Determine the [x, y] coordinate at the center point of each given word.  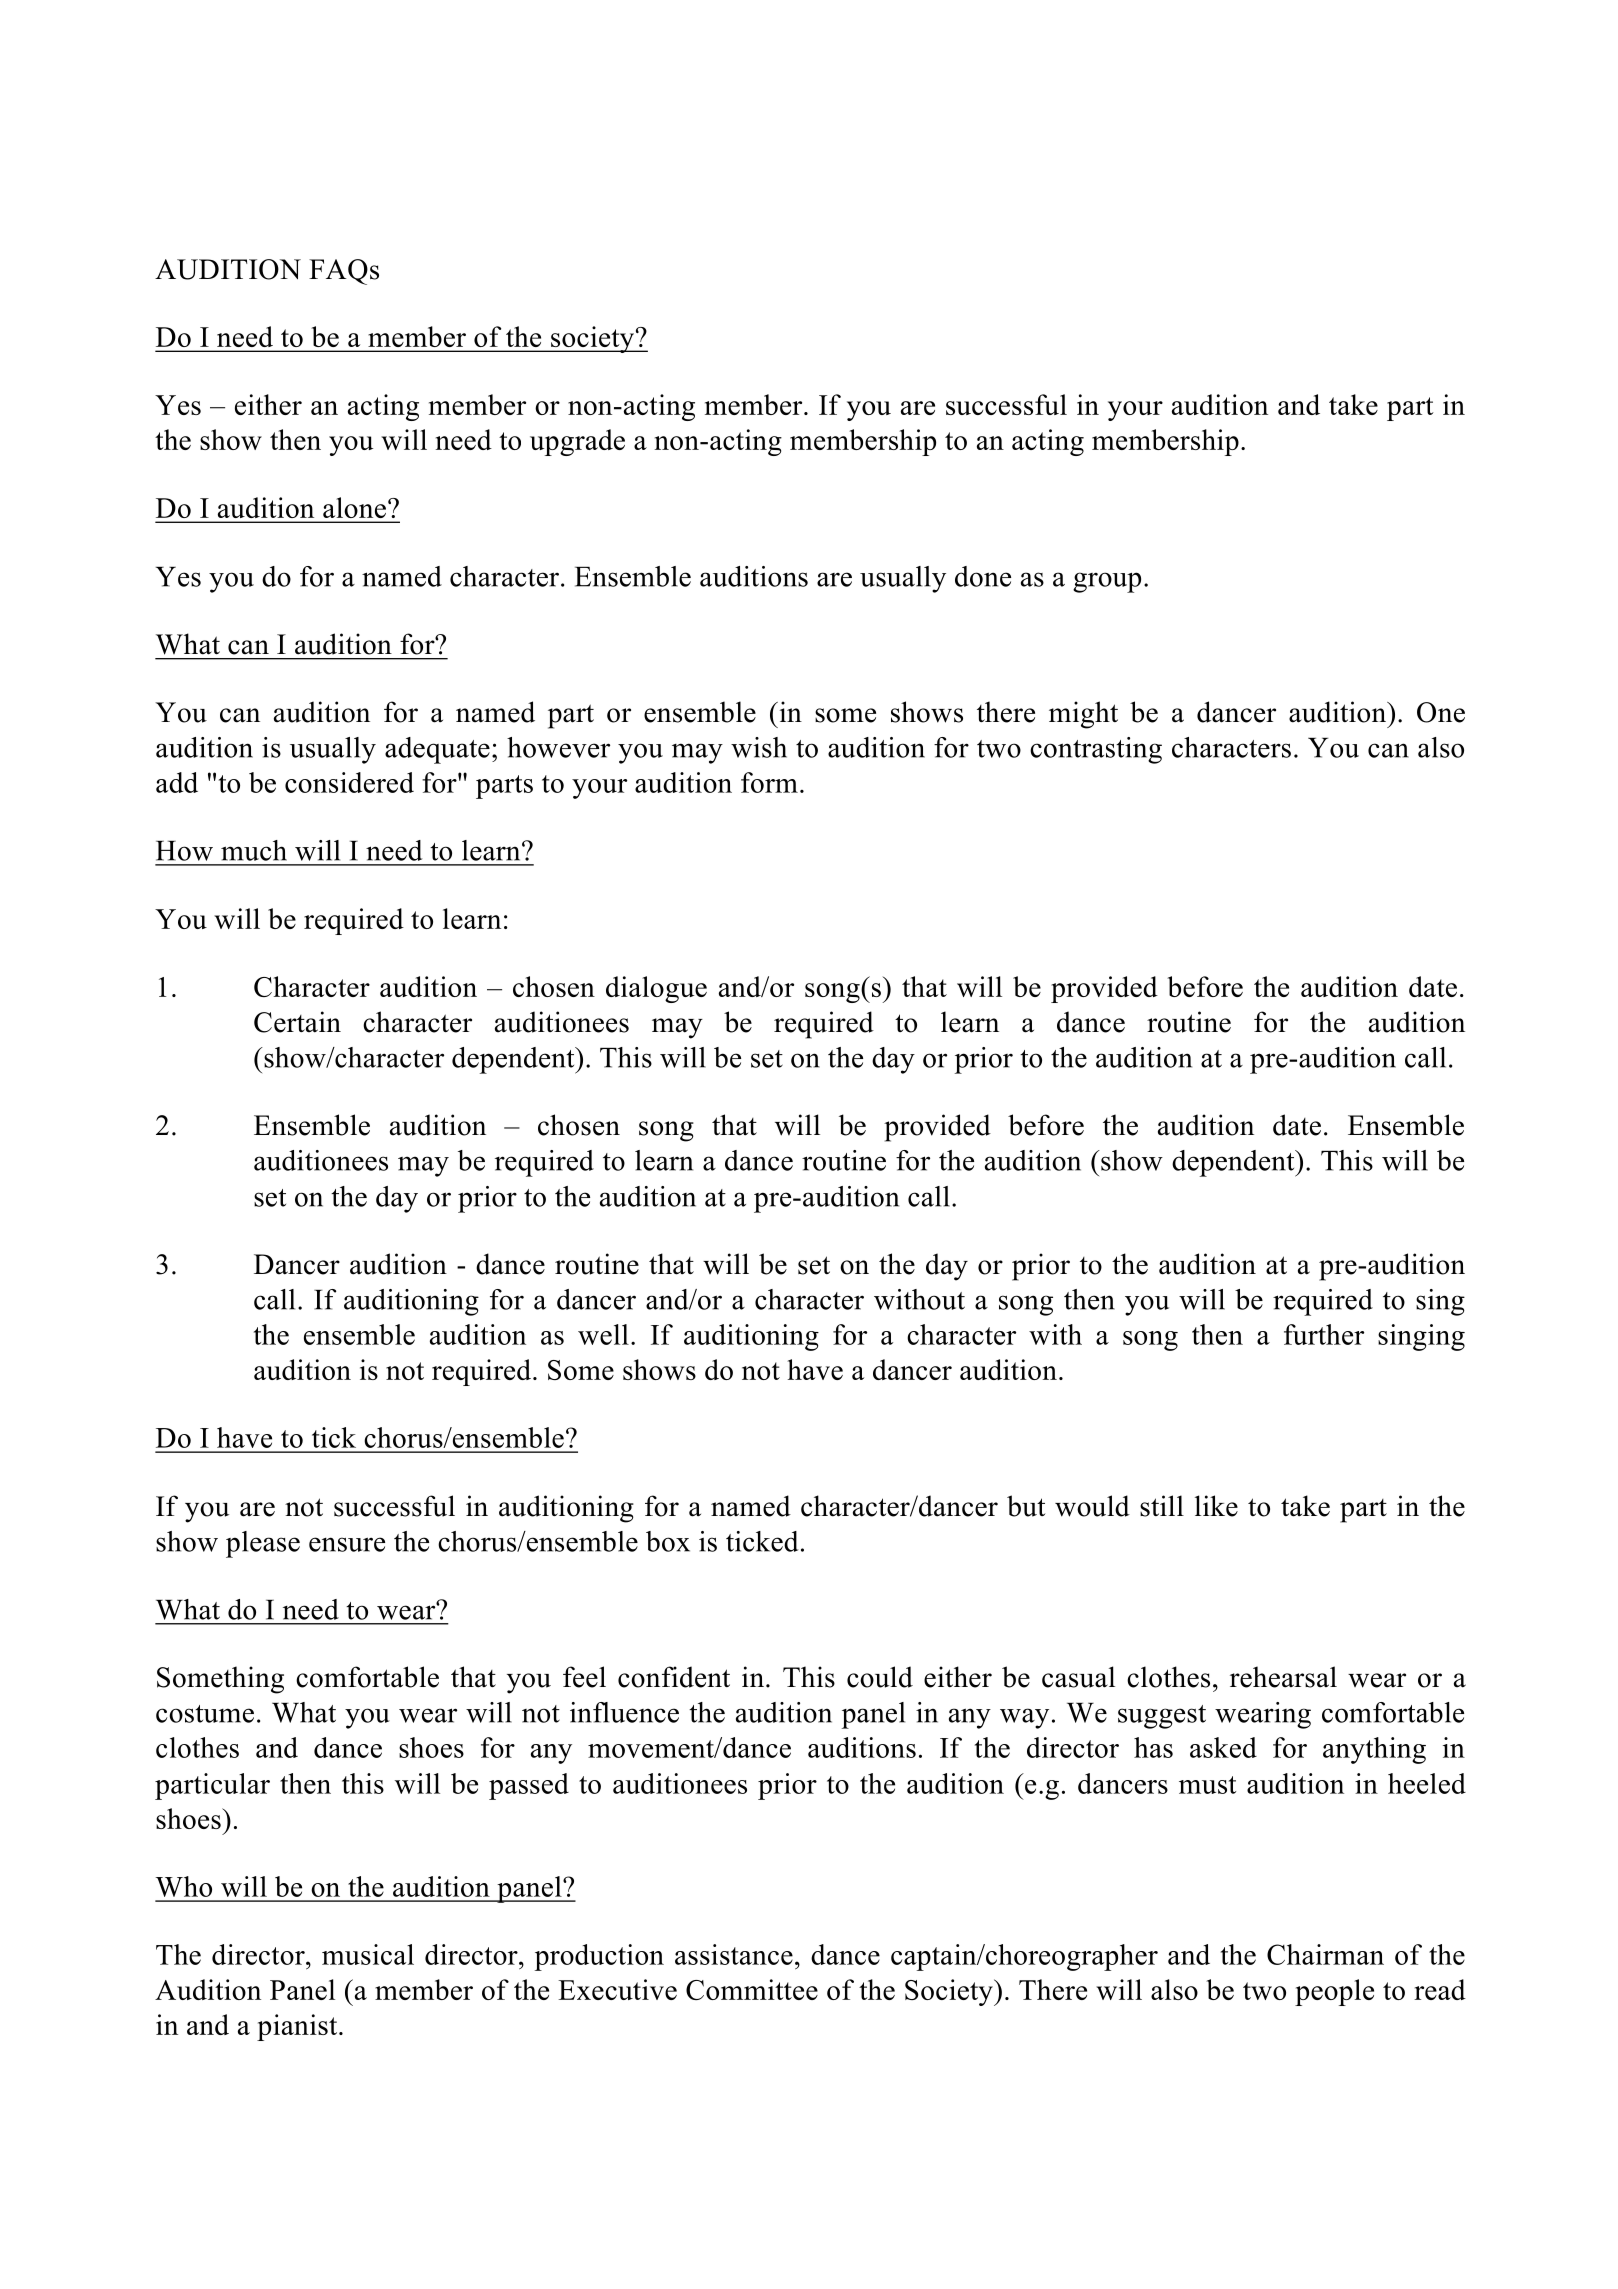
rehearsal [1283, 1677]
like [1216, 1506]
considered [349, 782]
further [1324, 1334]
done [983, 576]
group [1107, 582]
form [769, 782]
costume [205, 1714]
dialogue [656, 989]
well [603, 1334]
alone [354, 507]
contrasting [1096, 750]
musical [368, 1954]
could [880, 1677]
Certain [297, 1022]
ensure [347, 1544]
